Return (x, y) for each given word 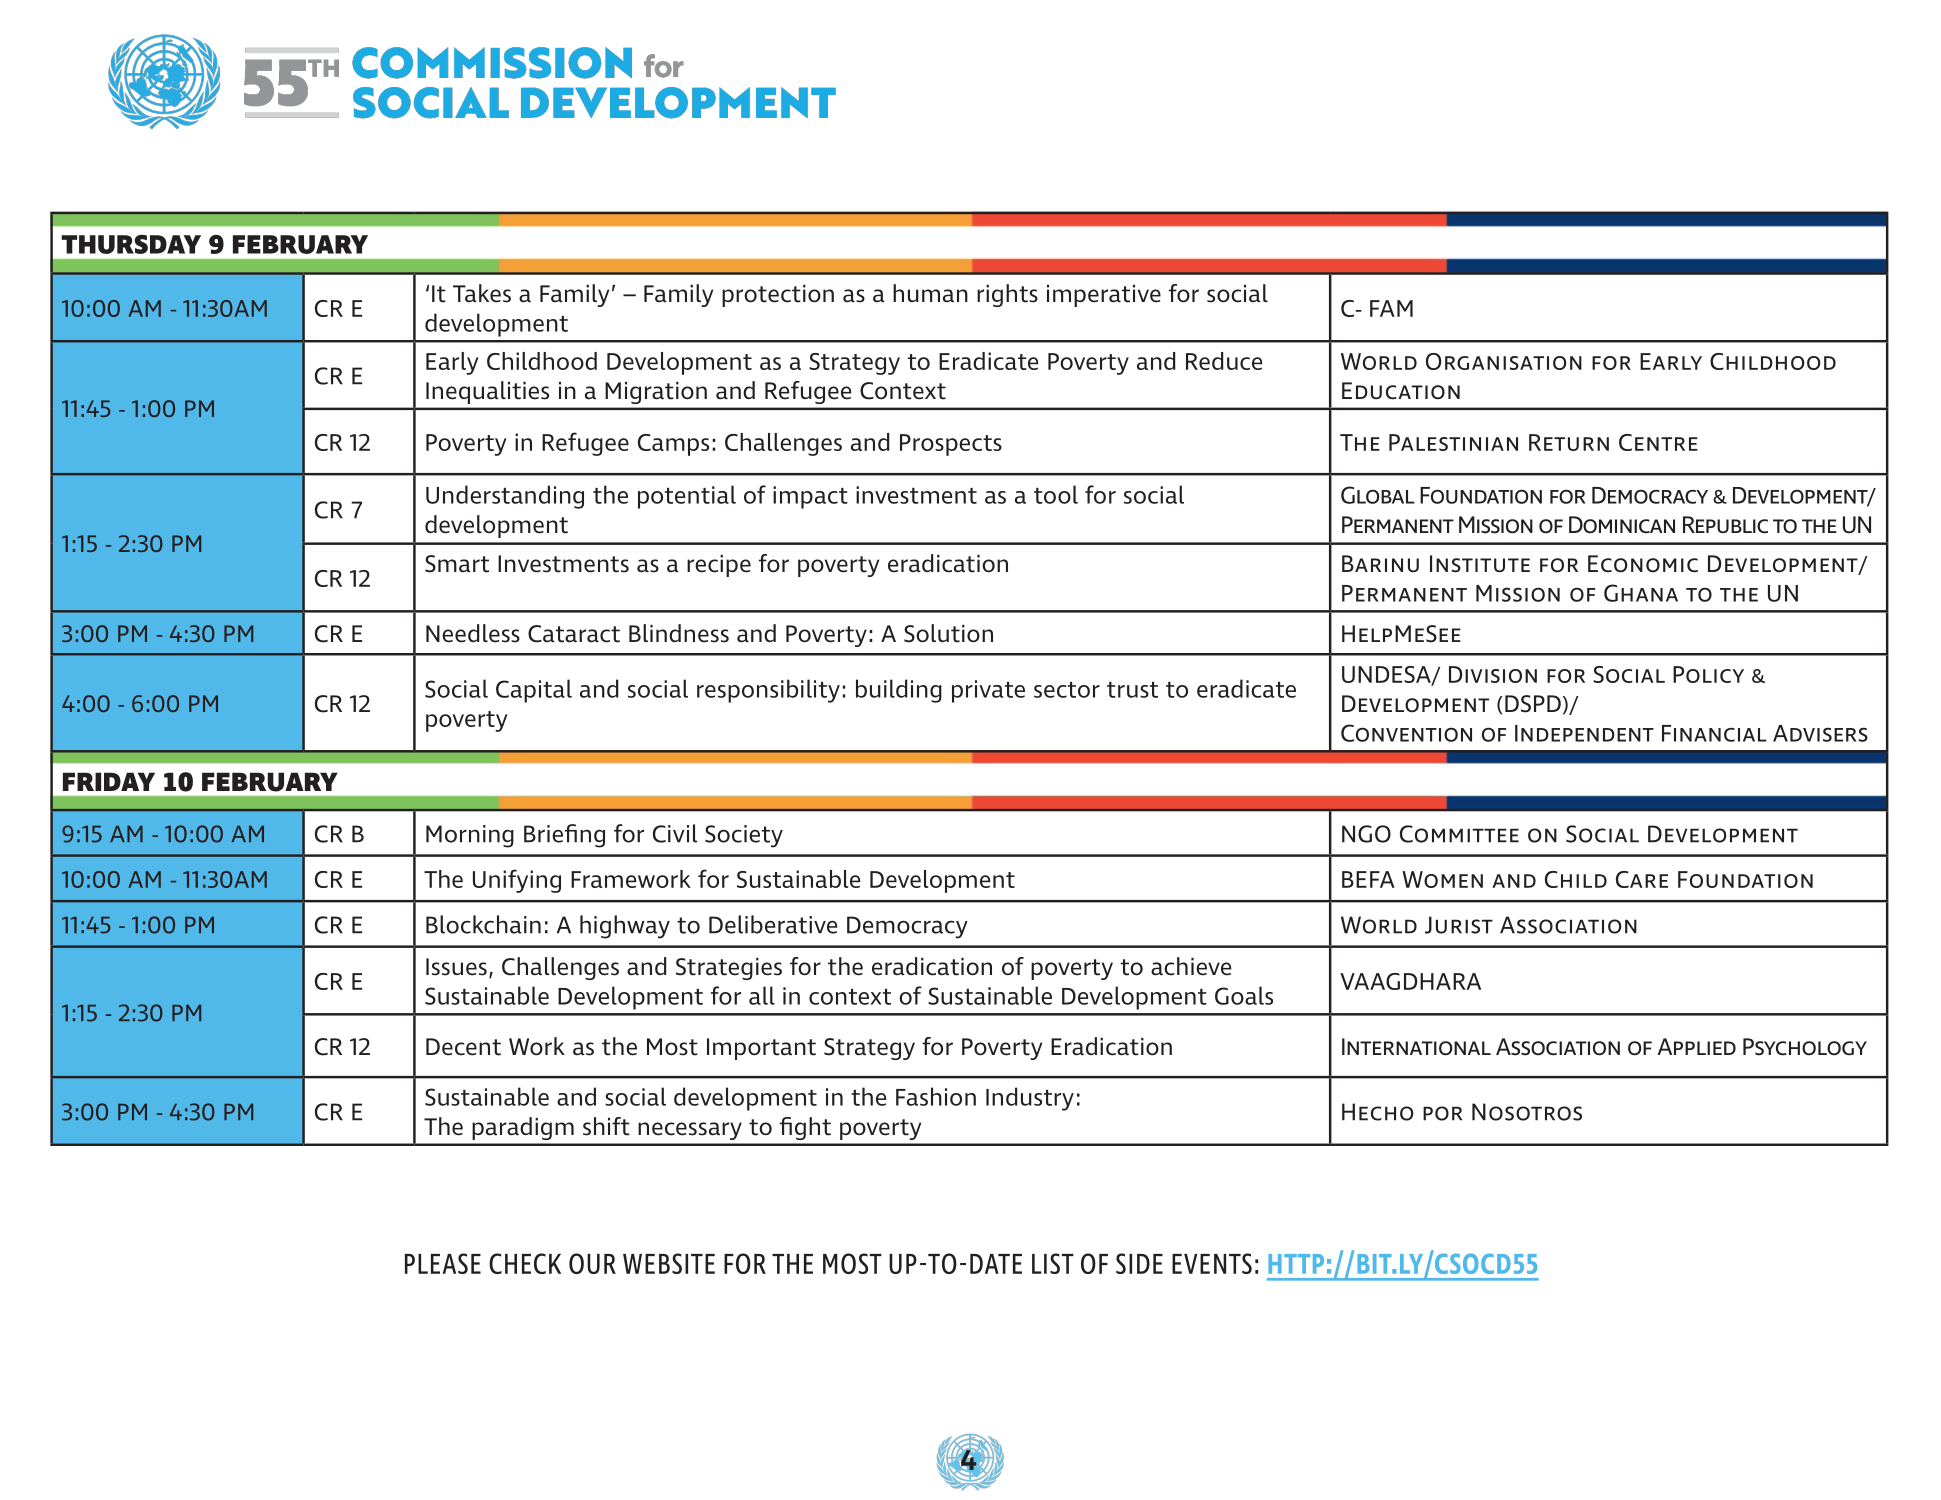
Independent (1584, 733)
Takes (482, 293)
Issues (456, 967)
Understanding (505, 497)
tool (1056, 494)
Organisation (1504, 361)
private (988, 691)
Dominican (1622, 525)
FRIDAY (109, 781)
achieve (1191, 966)
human (930, 293)
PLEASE (443, 1263)
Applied (1696, 1046)
